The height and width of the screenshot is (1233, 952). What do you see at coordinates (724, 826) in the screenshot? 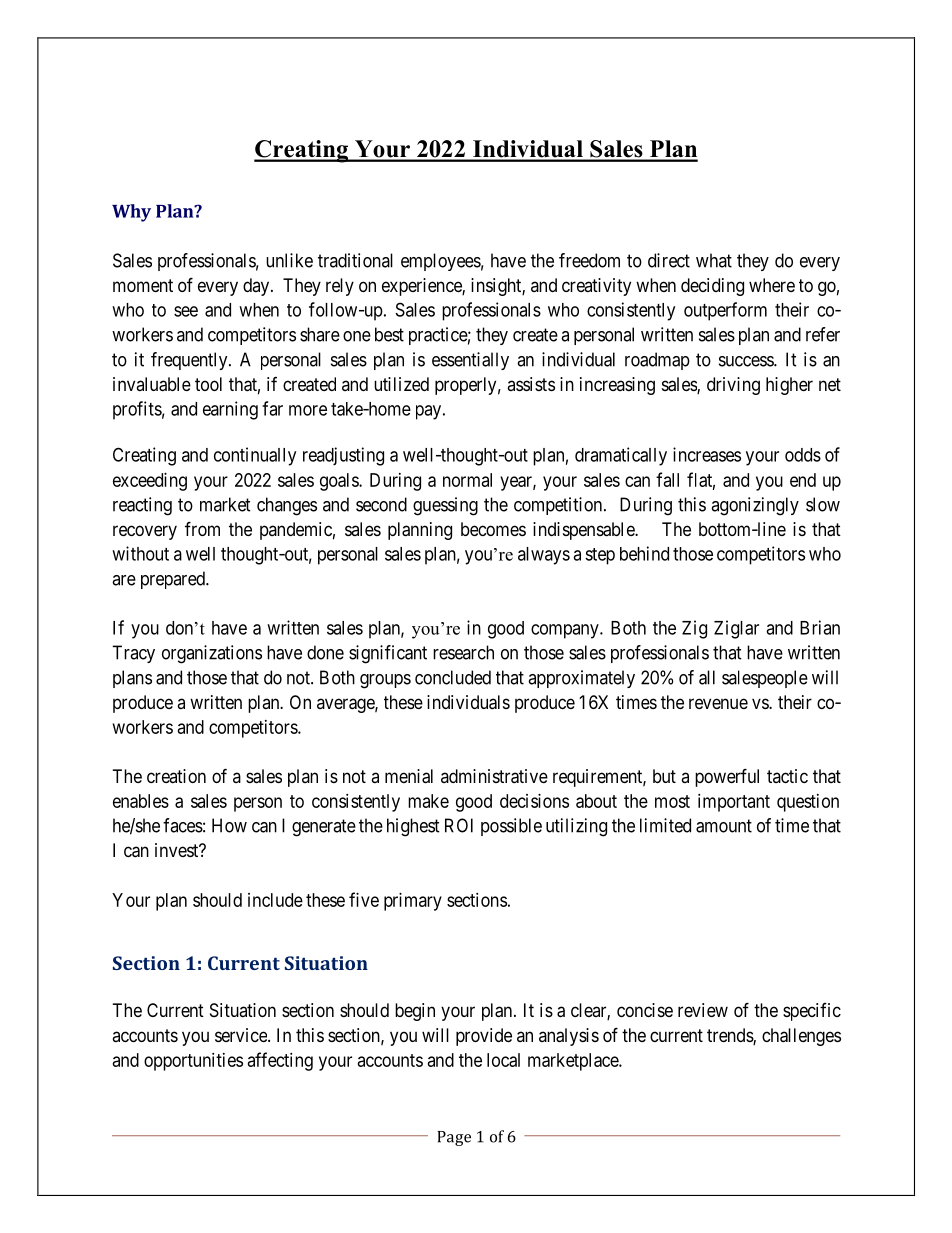
I see `amount` at bounding box center [724, 826].
